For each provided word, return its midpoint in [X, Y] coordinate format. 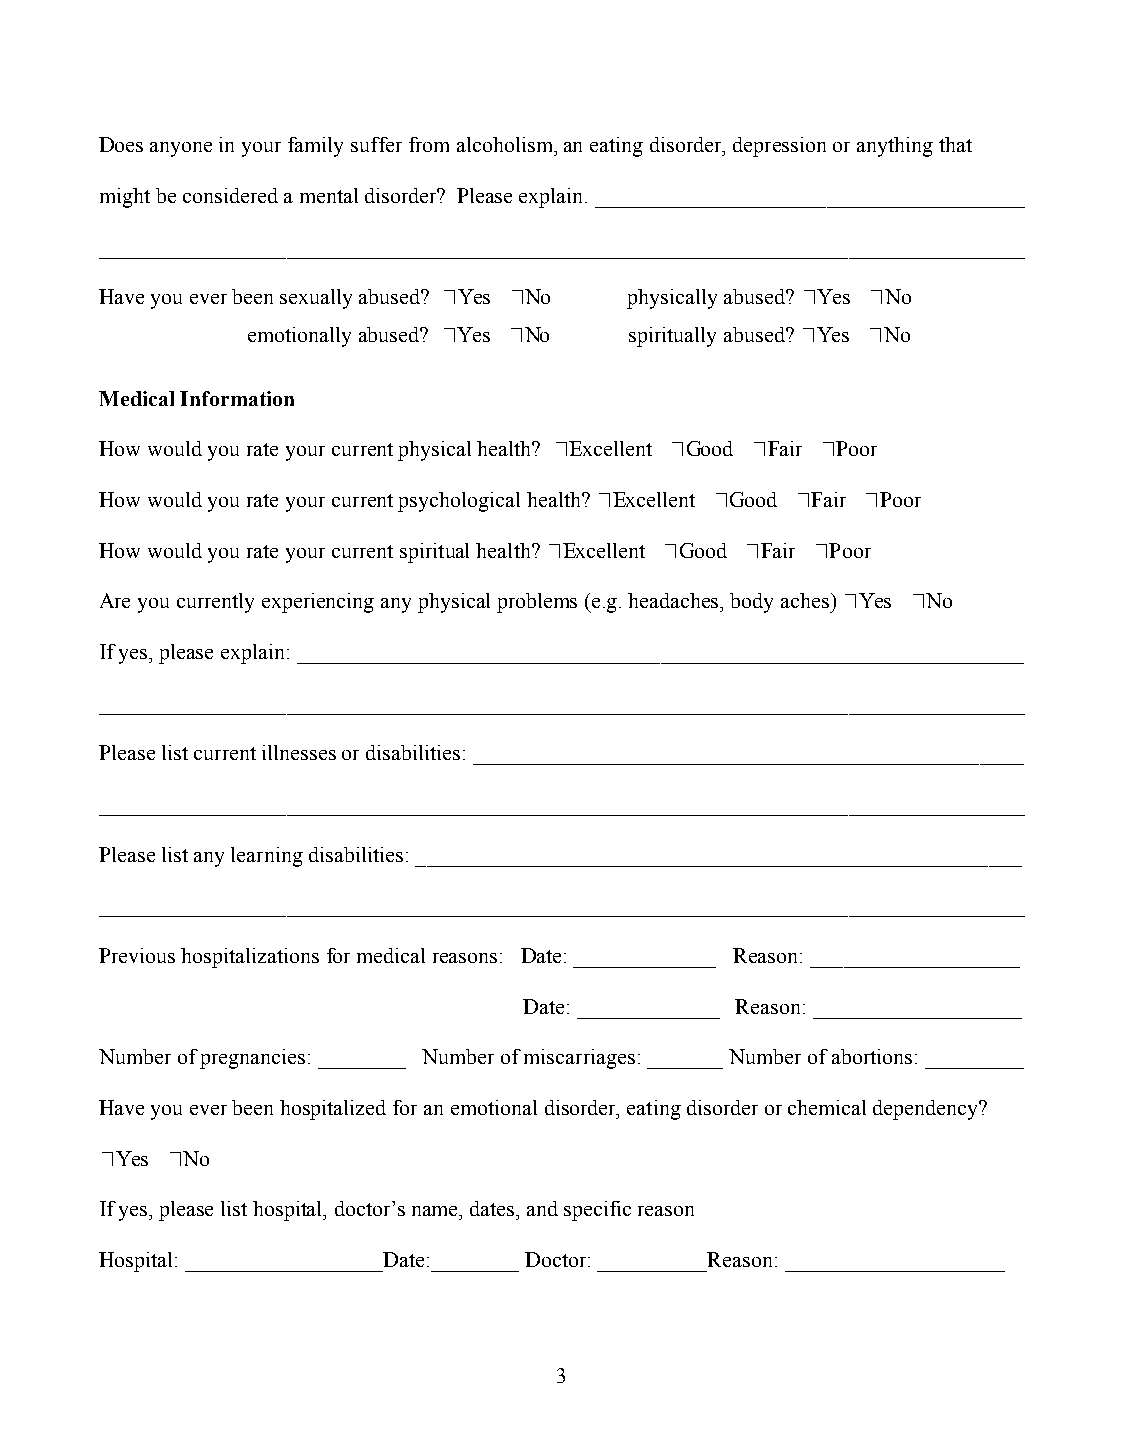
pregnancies [252, 1059]
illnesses [299, 752]
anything [895, 147]
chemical [827, 1107]
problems [537, 603]
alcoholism [506, 144]
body [751, 603]
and [542, 1208]
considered [230, 195]
